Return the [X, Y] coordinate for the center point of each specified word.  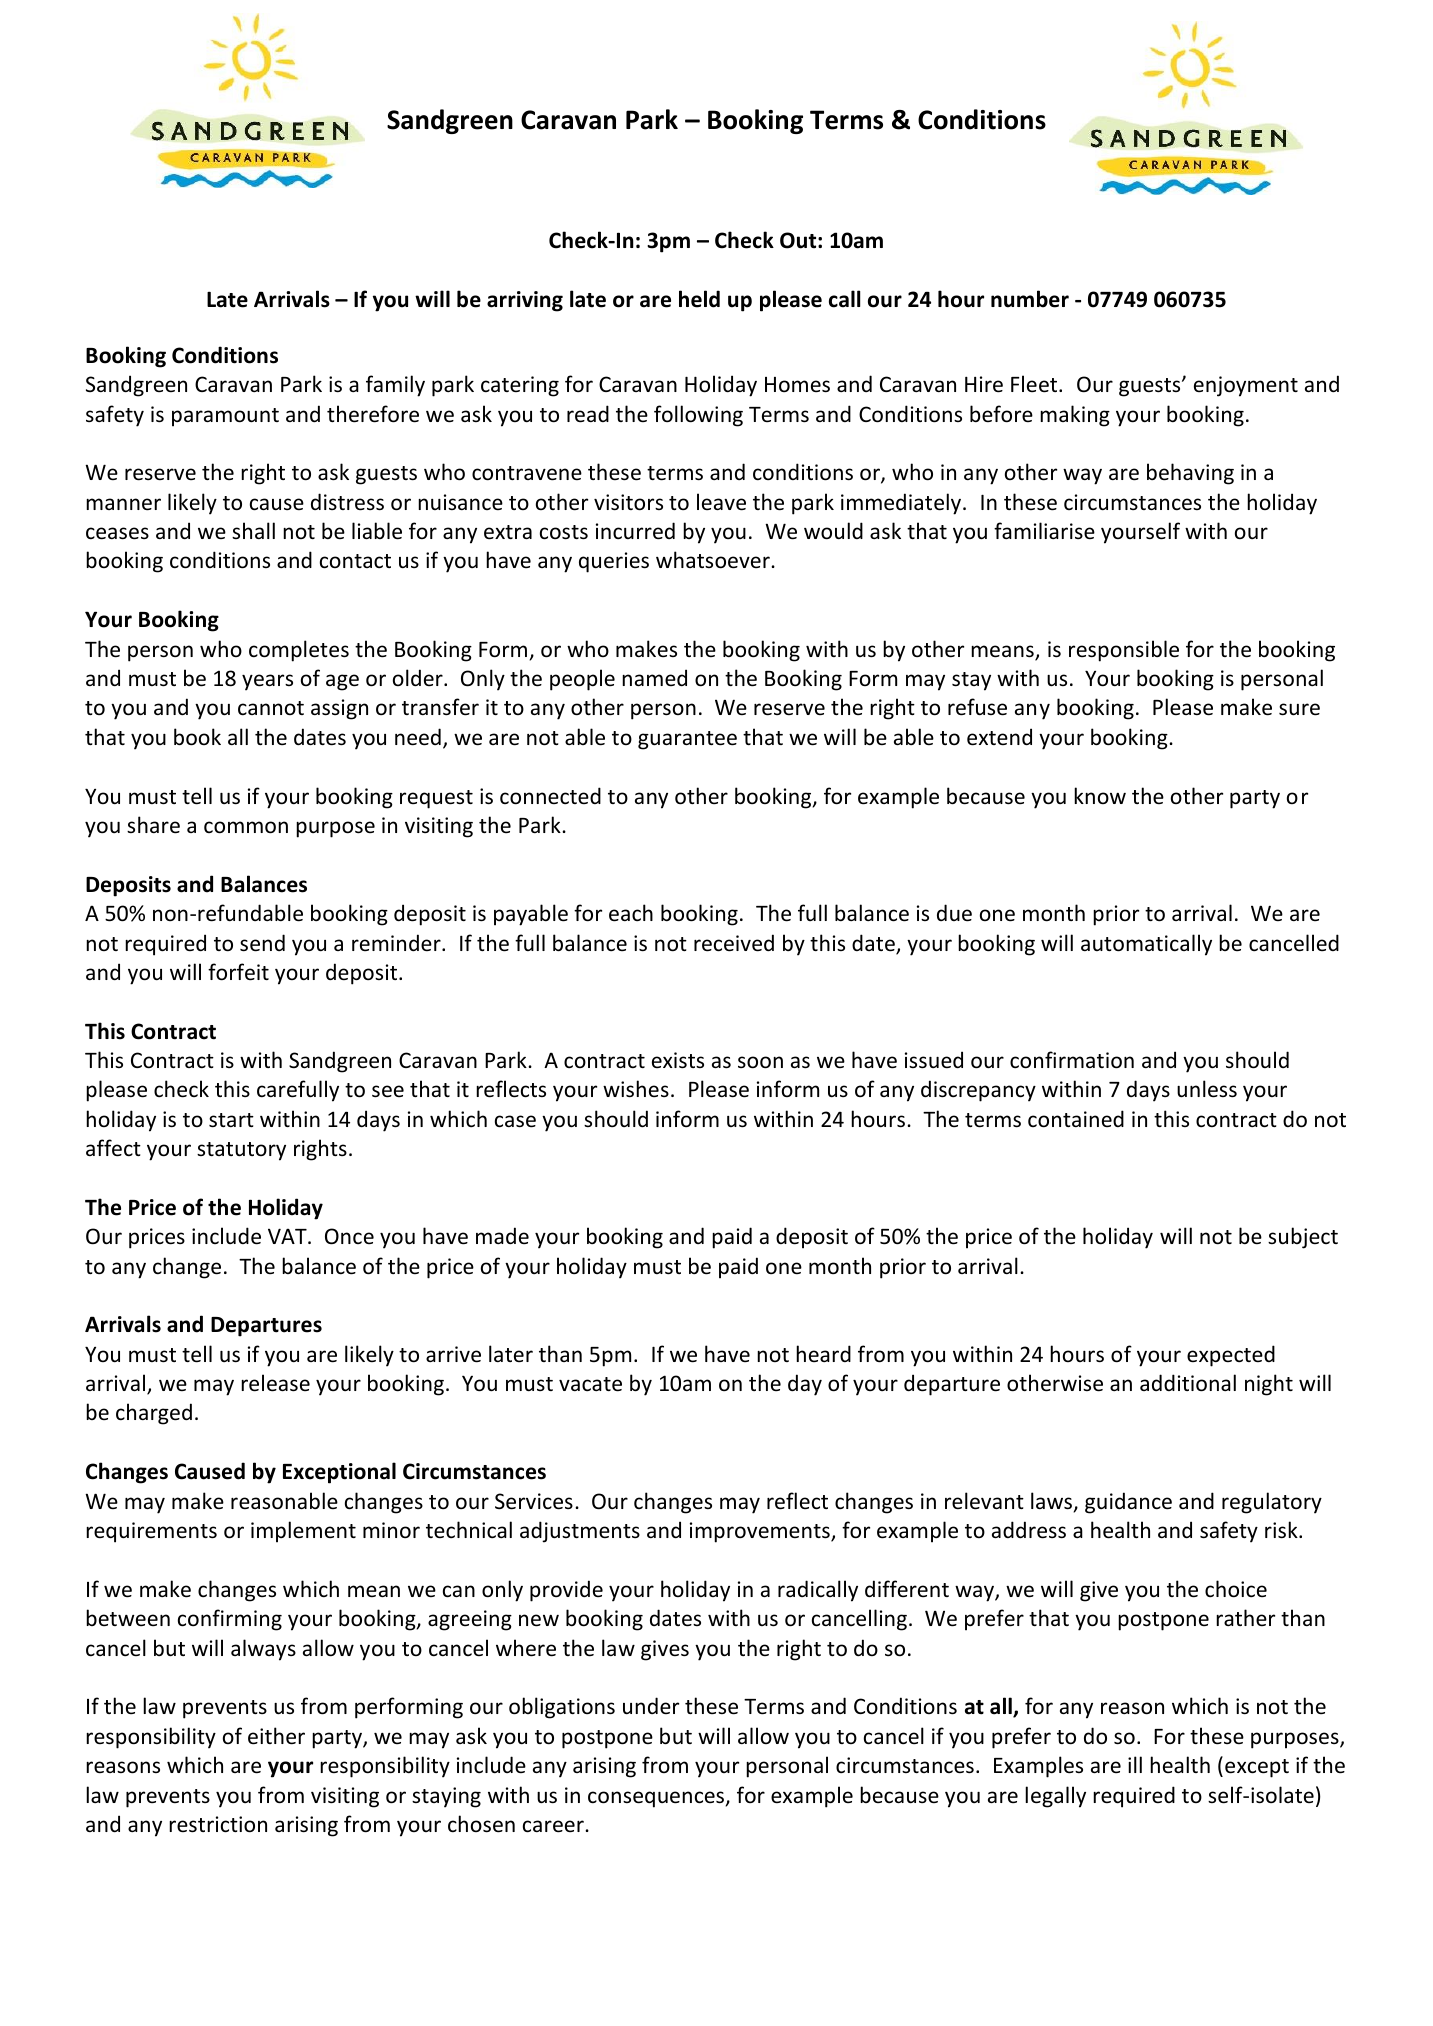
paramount [225, 417]
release [275, 1383]
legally [1055, 1797]
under [651, 1705]
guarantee [687, 740]
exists [678, 1060]
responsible [1124, 651]
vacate [590, 1384]
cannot [271, 708]
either [276, 1736]
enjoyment [1246, 386]
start [231, 1120]
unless [1207, 1089]
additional [1188, 1383]
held [699, 299]
